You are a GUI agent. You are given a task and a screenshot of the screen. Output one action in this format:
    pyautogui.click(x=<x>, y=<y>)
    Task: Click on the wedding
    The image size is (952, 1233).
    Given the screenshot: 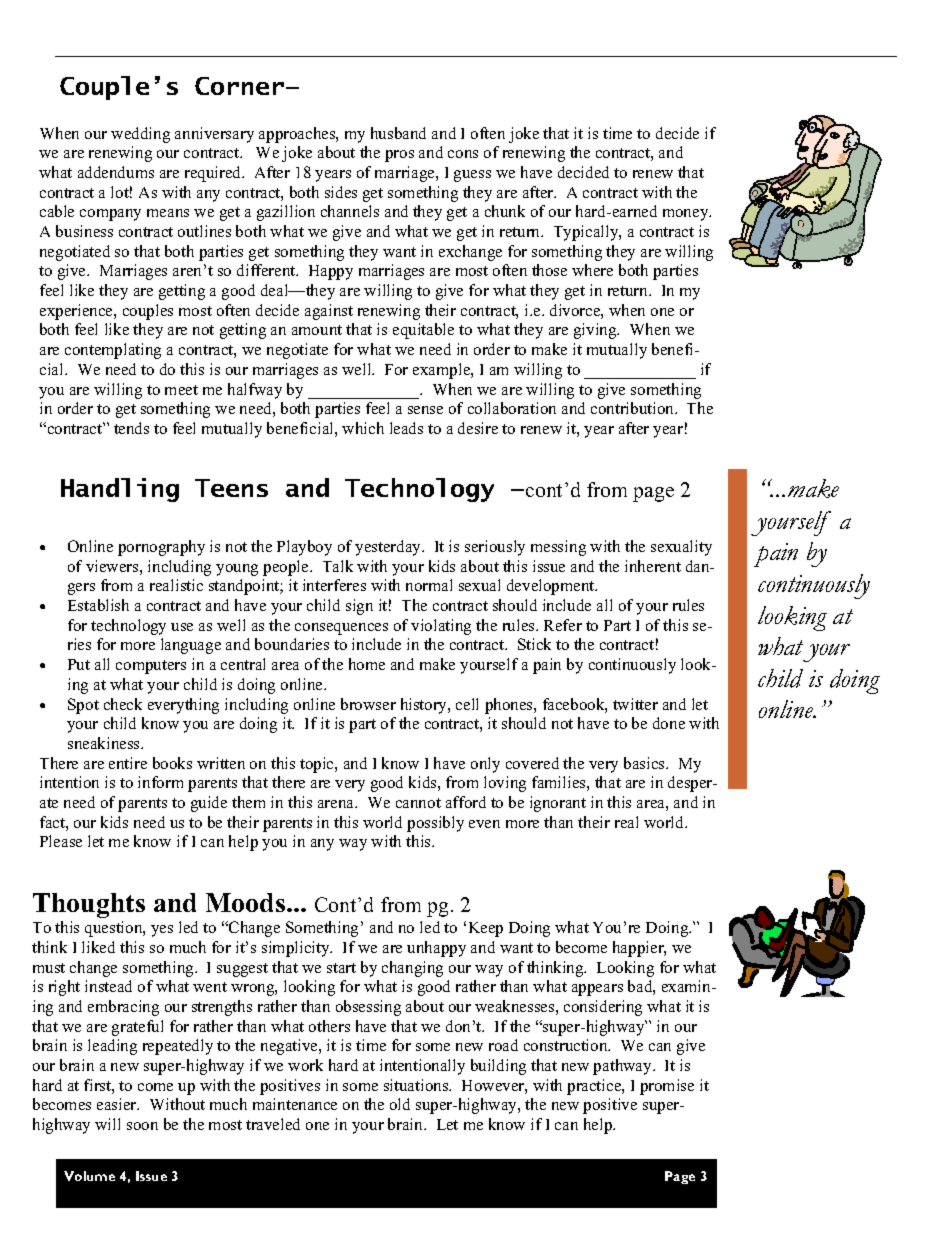 What is the action you would take?
    pyautogui.click(x=140, y=135)
